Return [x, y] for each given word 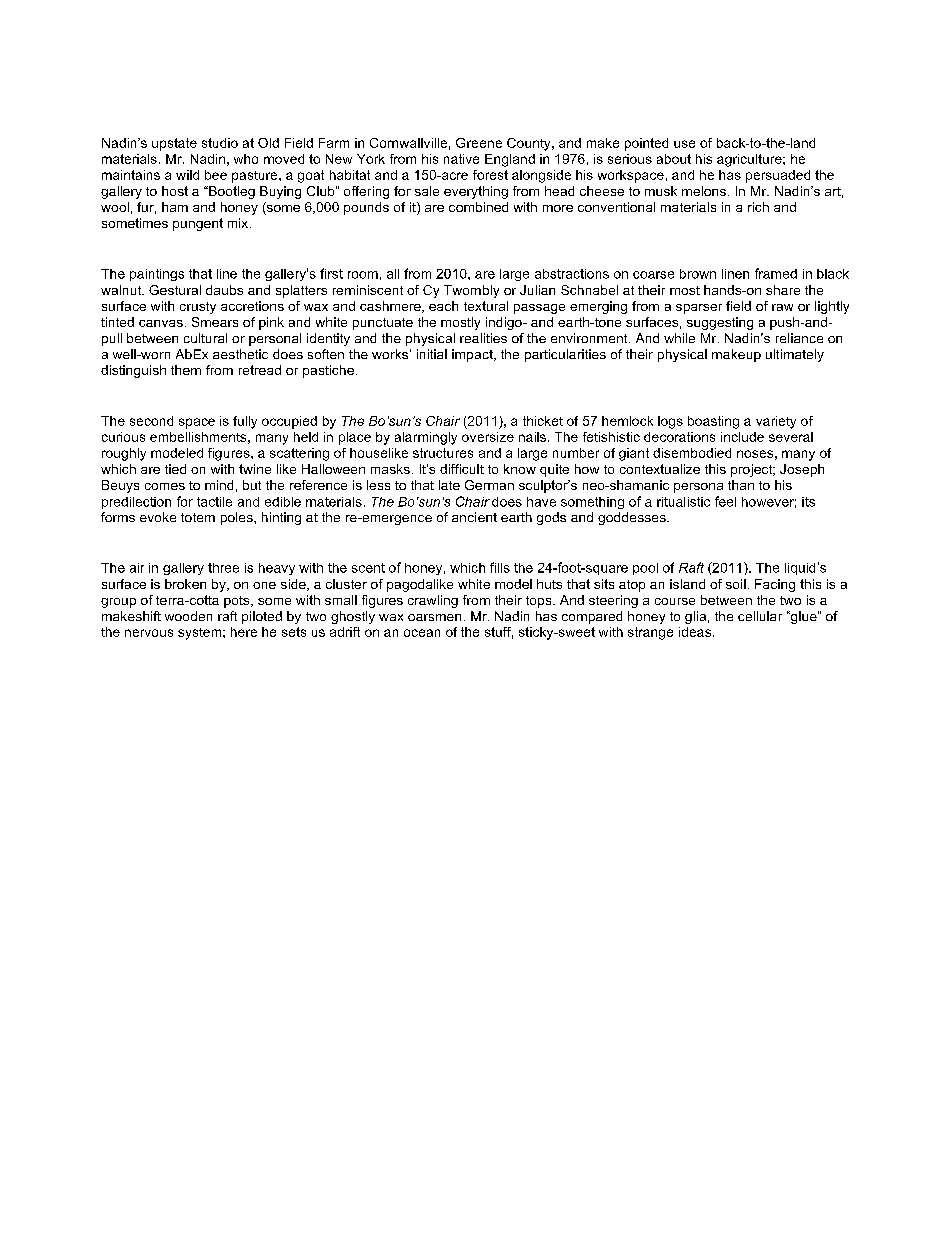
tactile [214, 502]
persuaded [778, 176]
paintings [157, 275]
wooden [188, 616]
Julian [537, 290]
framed [776, 273]
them [186, 370]
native [461, 159]
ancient [474, 517]
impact [473, 355]
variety [776, 422]
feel [725, 501]
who [246, 159]
